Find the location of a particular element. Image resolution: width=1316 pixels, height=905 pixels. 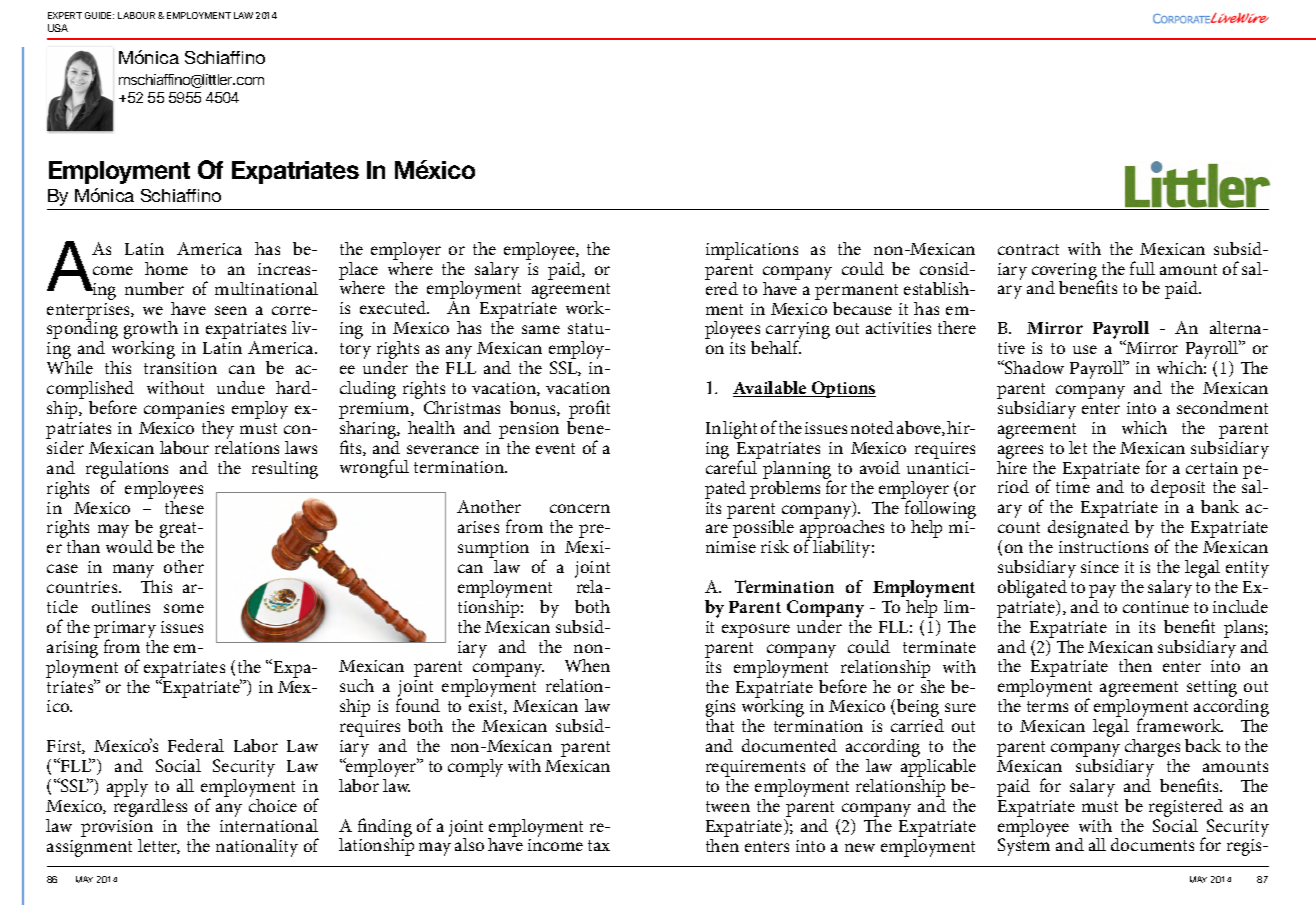

agrees is located at coordinates (1020, 452).
